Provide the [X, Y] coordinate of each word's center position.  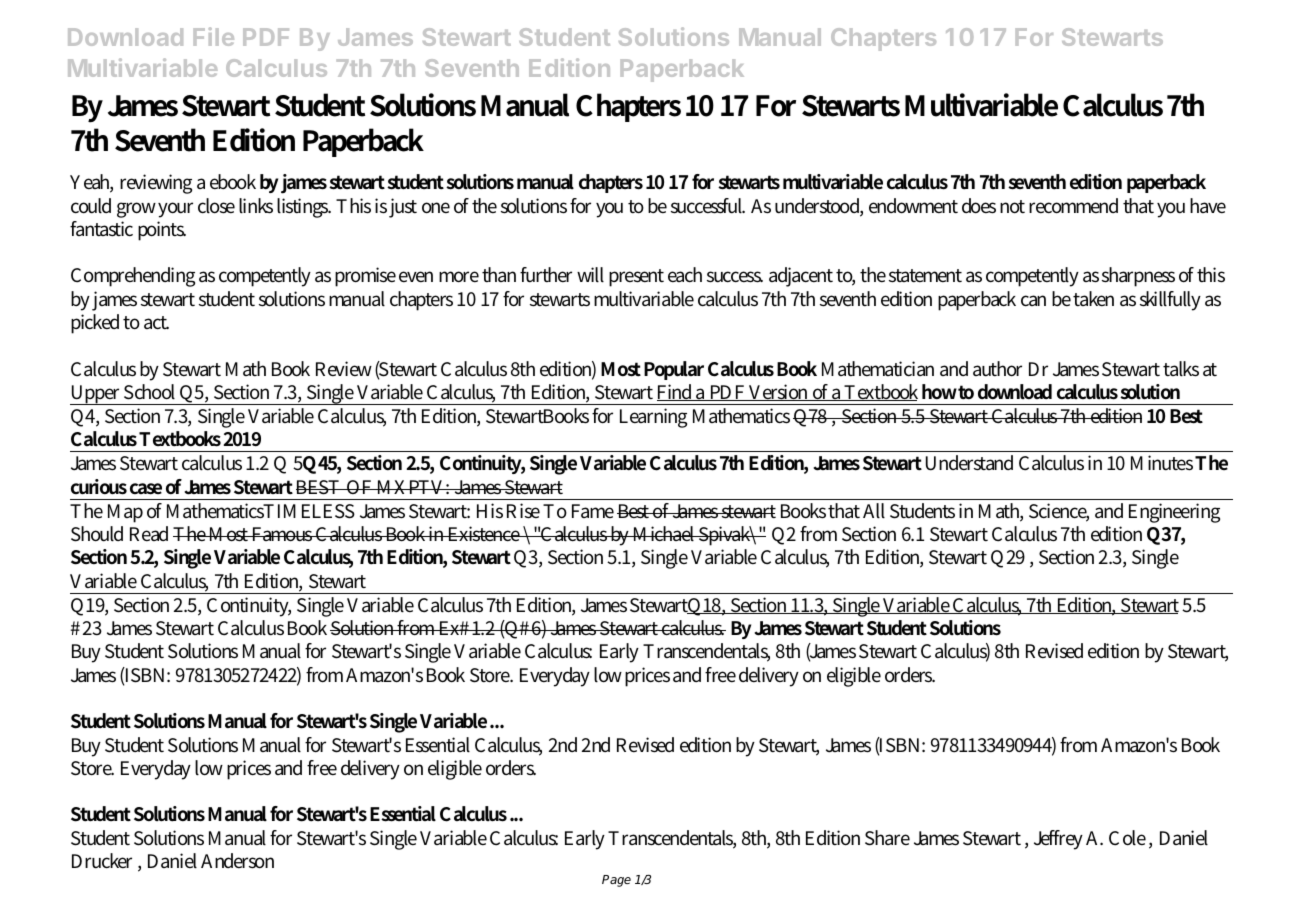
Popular [674, 370]
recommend [1073, 206]
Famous [283, 534]
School [149, 392]
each [685, 275]
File [214, 36]
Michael [665, 534]
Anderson [237, 861]
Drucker [102, 861]
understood [819, 207]
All [874, 511]
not [1012, 207]
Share [887, 838]
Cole [1127, 838]
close [216, 206]
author [997, 369]
